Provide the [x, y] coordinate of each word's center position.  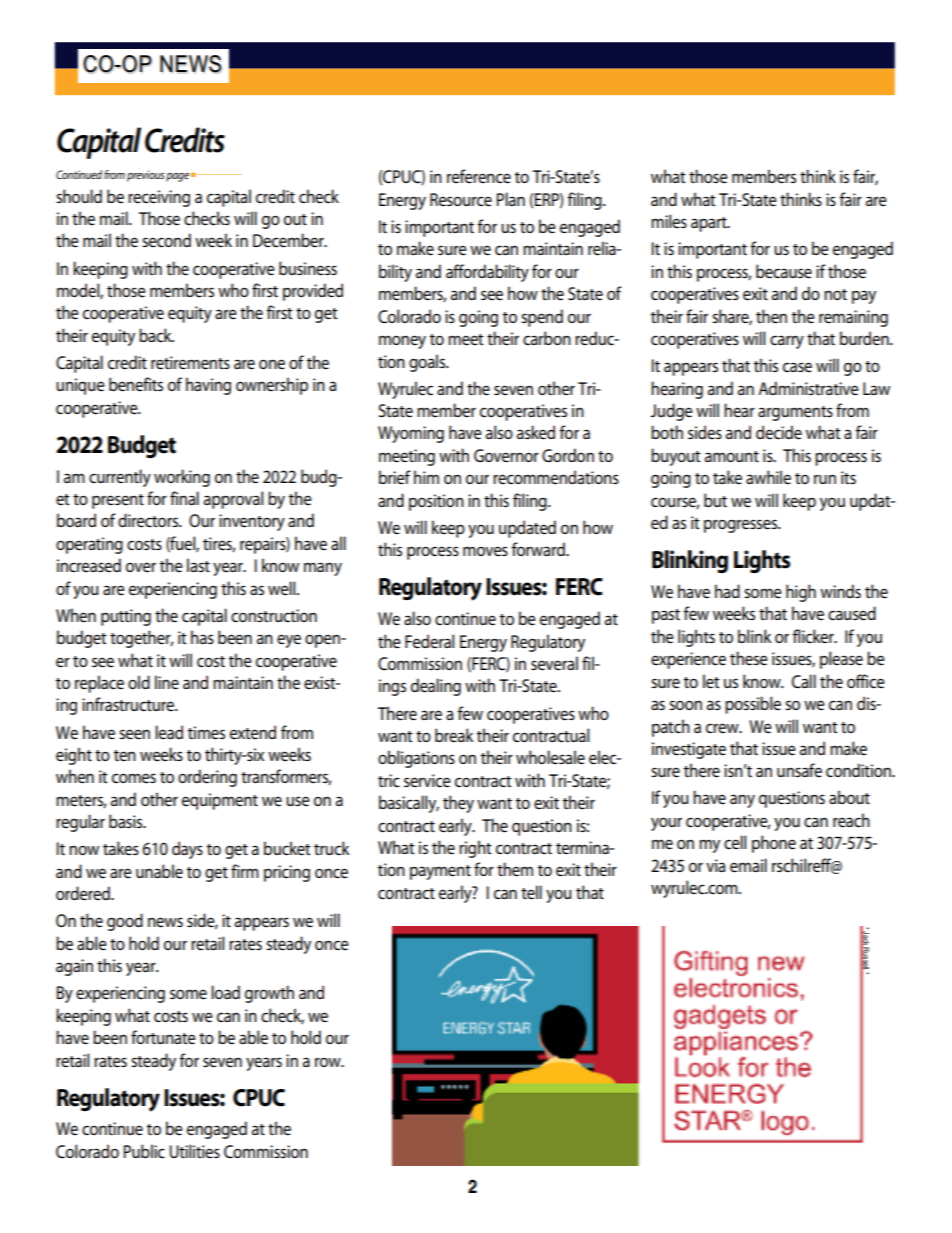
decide [779, 432]
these [749, 658]
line [167, 682]
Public [144, 1151]
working [182, 478]
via [715, 865]
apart [710, 224]
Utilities [195, 1151]
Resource [461, 200]
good [125, 922]
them [515, 869]
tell [531, 892]
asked [536, 432]
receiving [159, 198]
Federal [429, 641]
